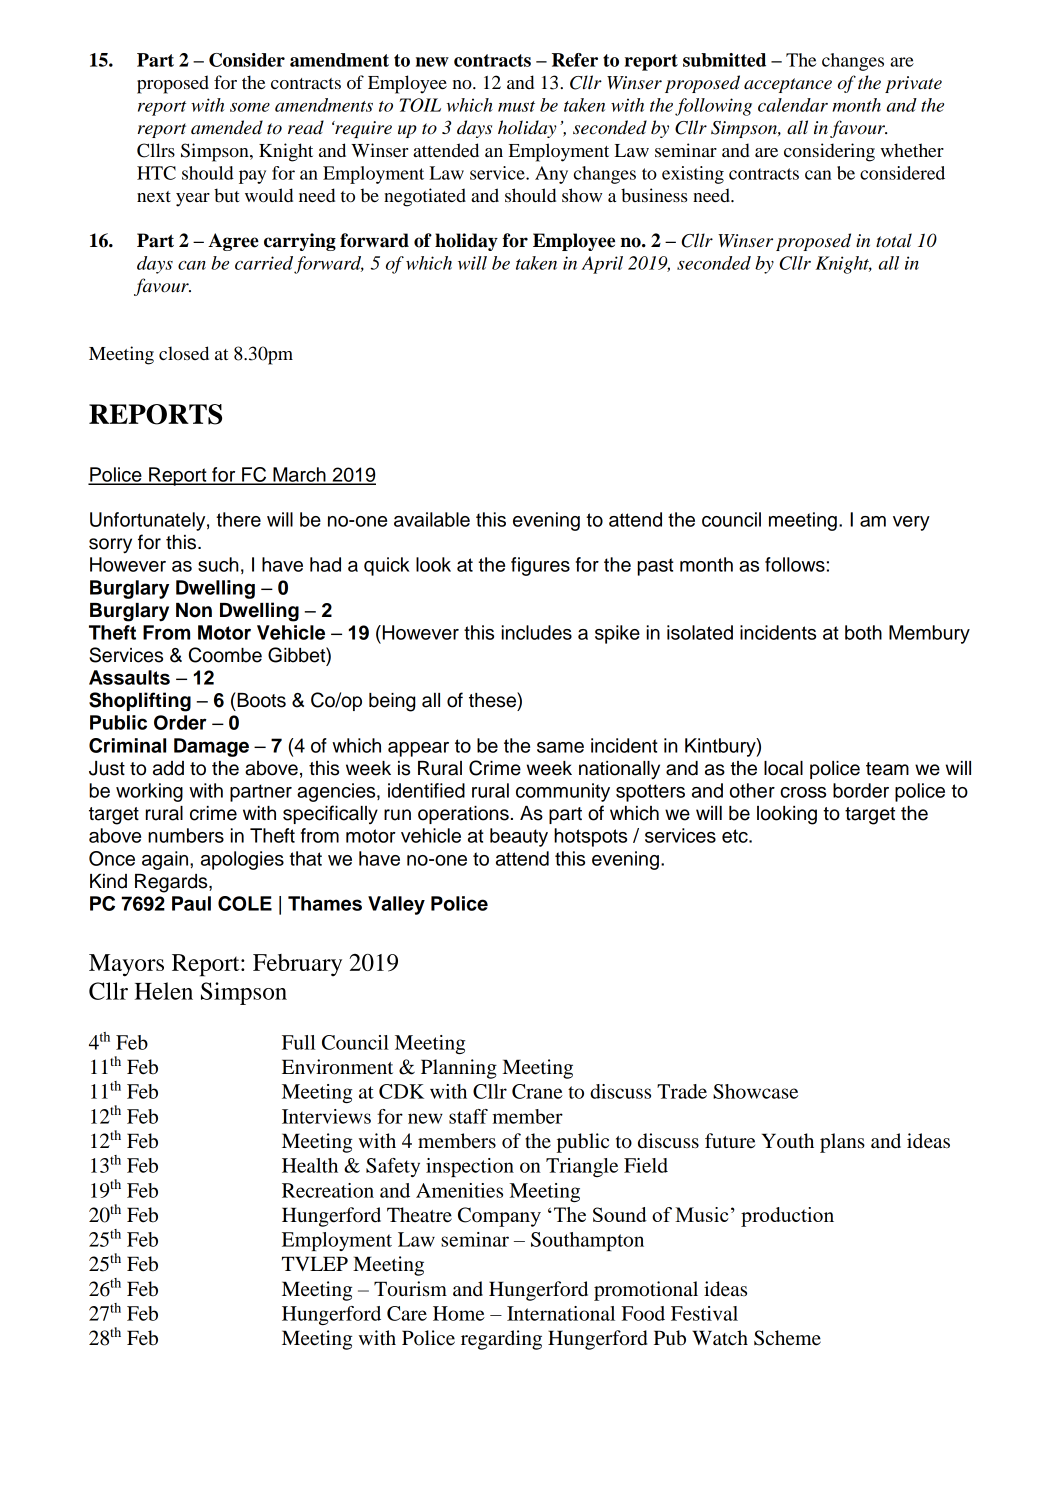  Describe the element at coordinates (328, 1190) in the screenshot. I see `Recreation` at that location.
